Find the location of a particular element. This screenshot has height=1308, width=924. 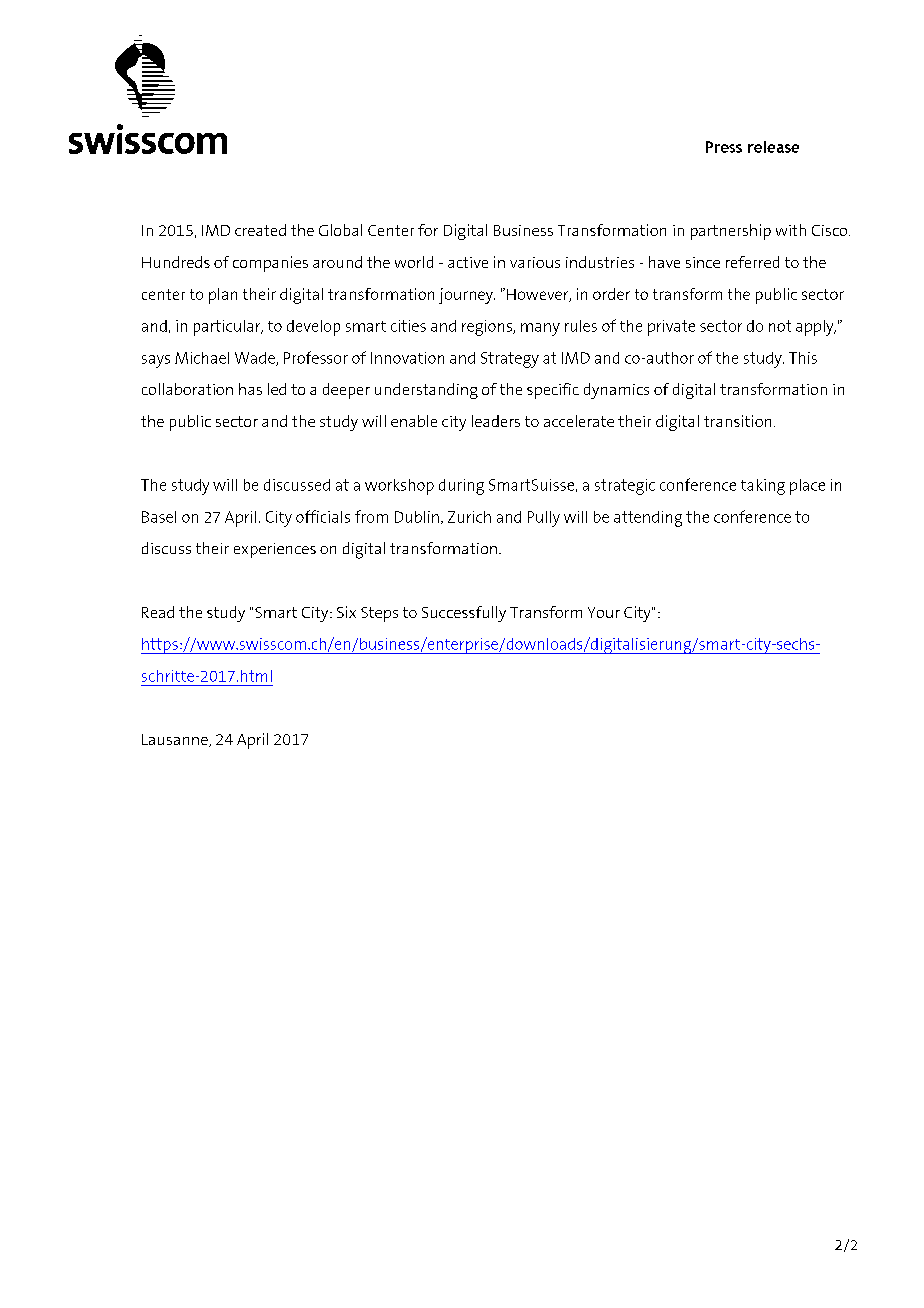

Strategy is located at coordinates (510, 360).
